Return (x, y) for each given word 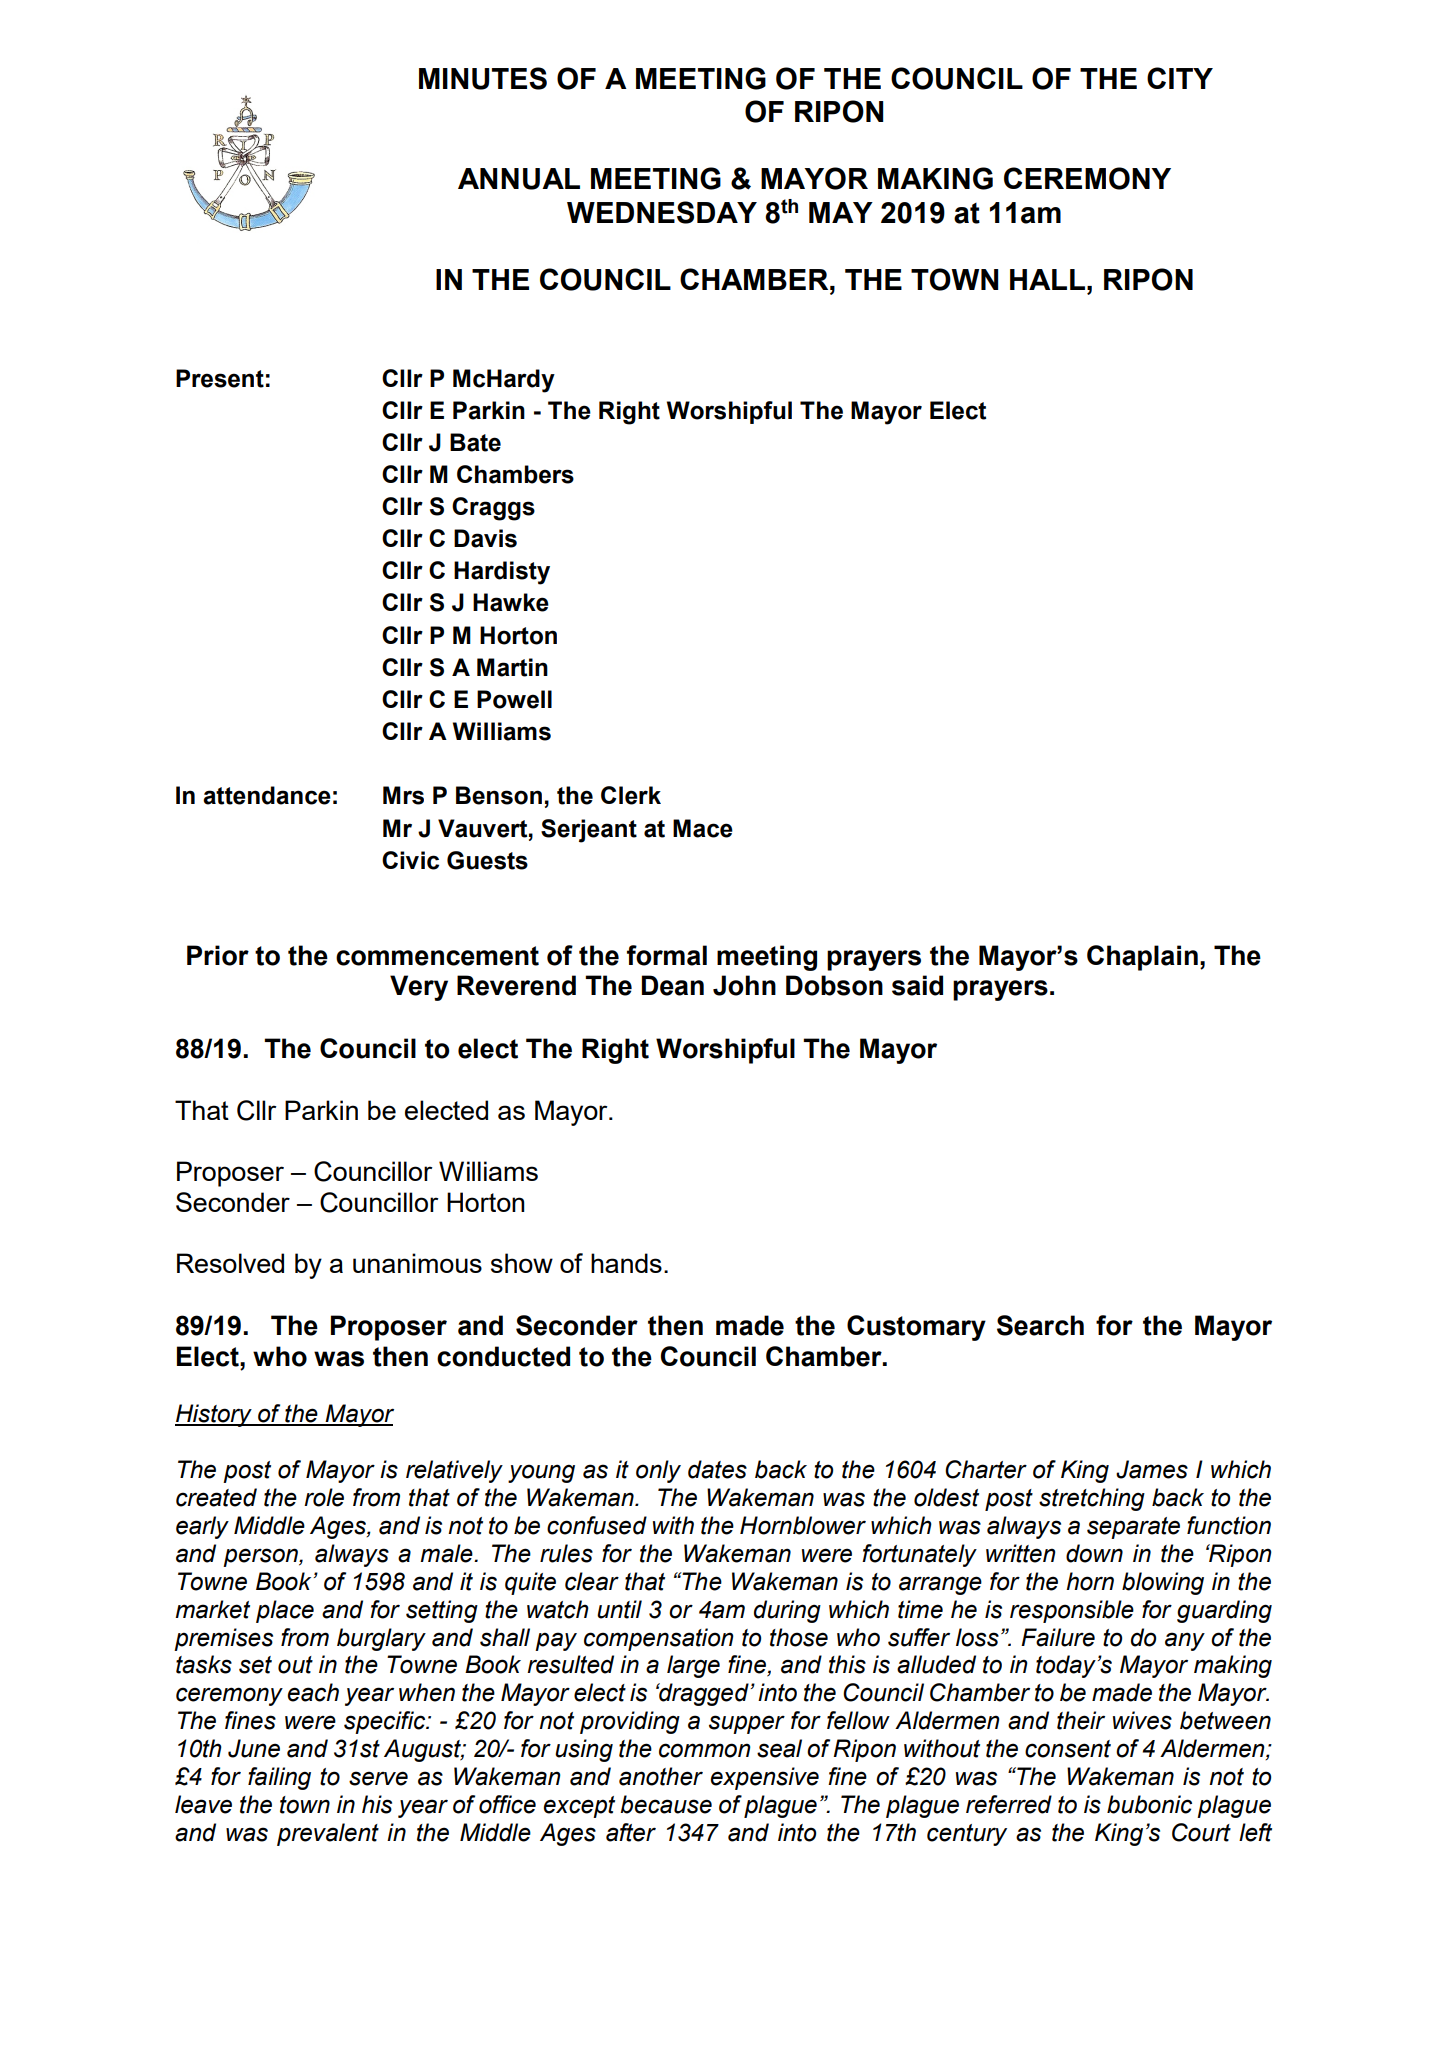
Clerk (631, 795)
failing (279, 1778)
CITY (1180, 78)
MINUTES (483, 78)
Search (1040, 1325)
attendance (267, 795)
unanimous (417, 1263)
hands (626, 1263)
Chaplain (1142, 958)
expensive (765, 1778)
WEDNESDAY (662, 212)
